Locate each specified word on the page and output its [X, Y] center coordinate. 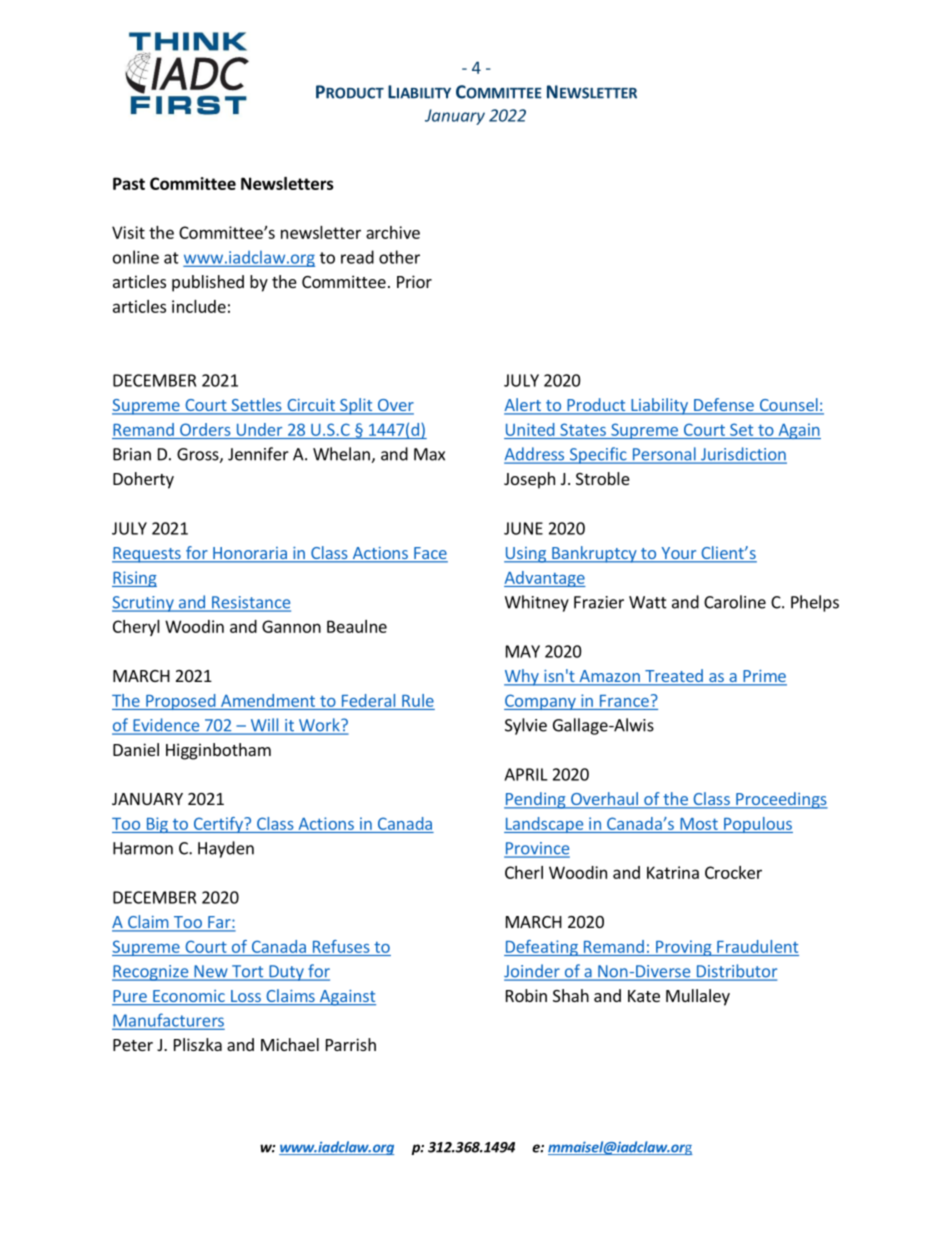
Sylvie [526, 726]
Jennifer [258, 454]
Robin [526, 995]
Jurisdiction [743, 455]
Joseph [529, 480]
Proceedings [781, 800]
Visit [128, 232]
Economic [189, 997]
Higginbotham [218, 751]
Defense [724, 406]
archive [393, 232]
